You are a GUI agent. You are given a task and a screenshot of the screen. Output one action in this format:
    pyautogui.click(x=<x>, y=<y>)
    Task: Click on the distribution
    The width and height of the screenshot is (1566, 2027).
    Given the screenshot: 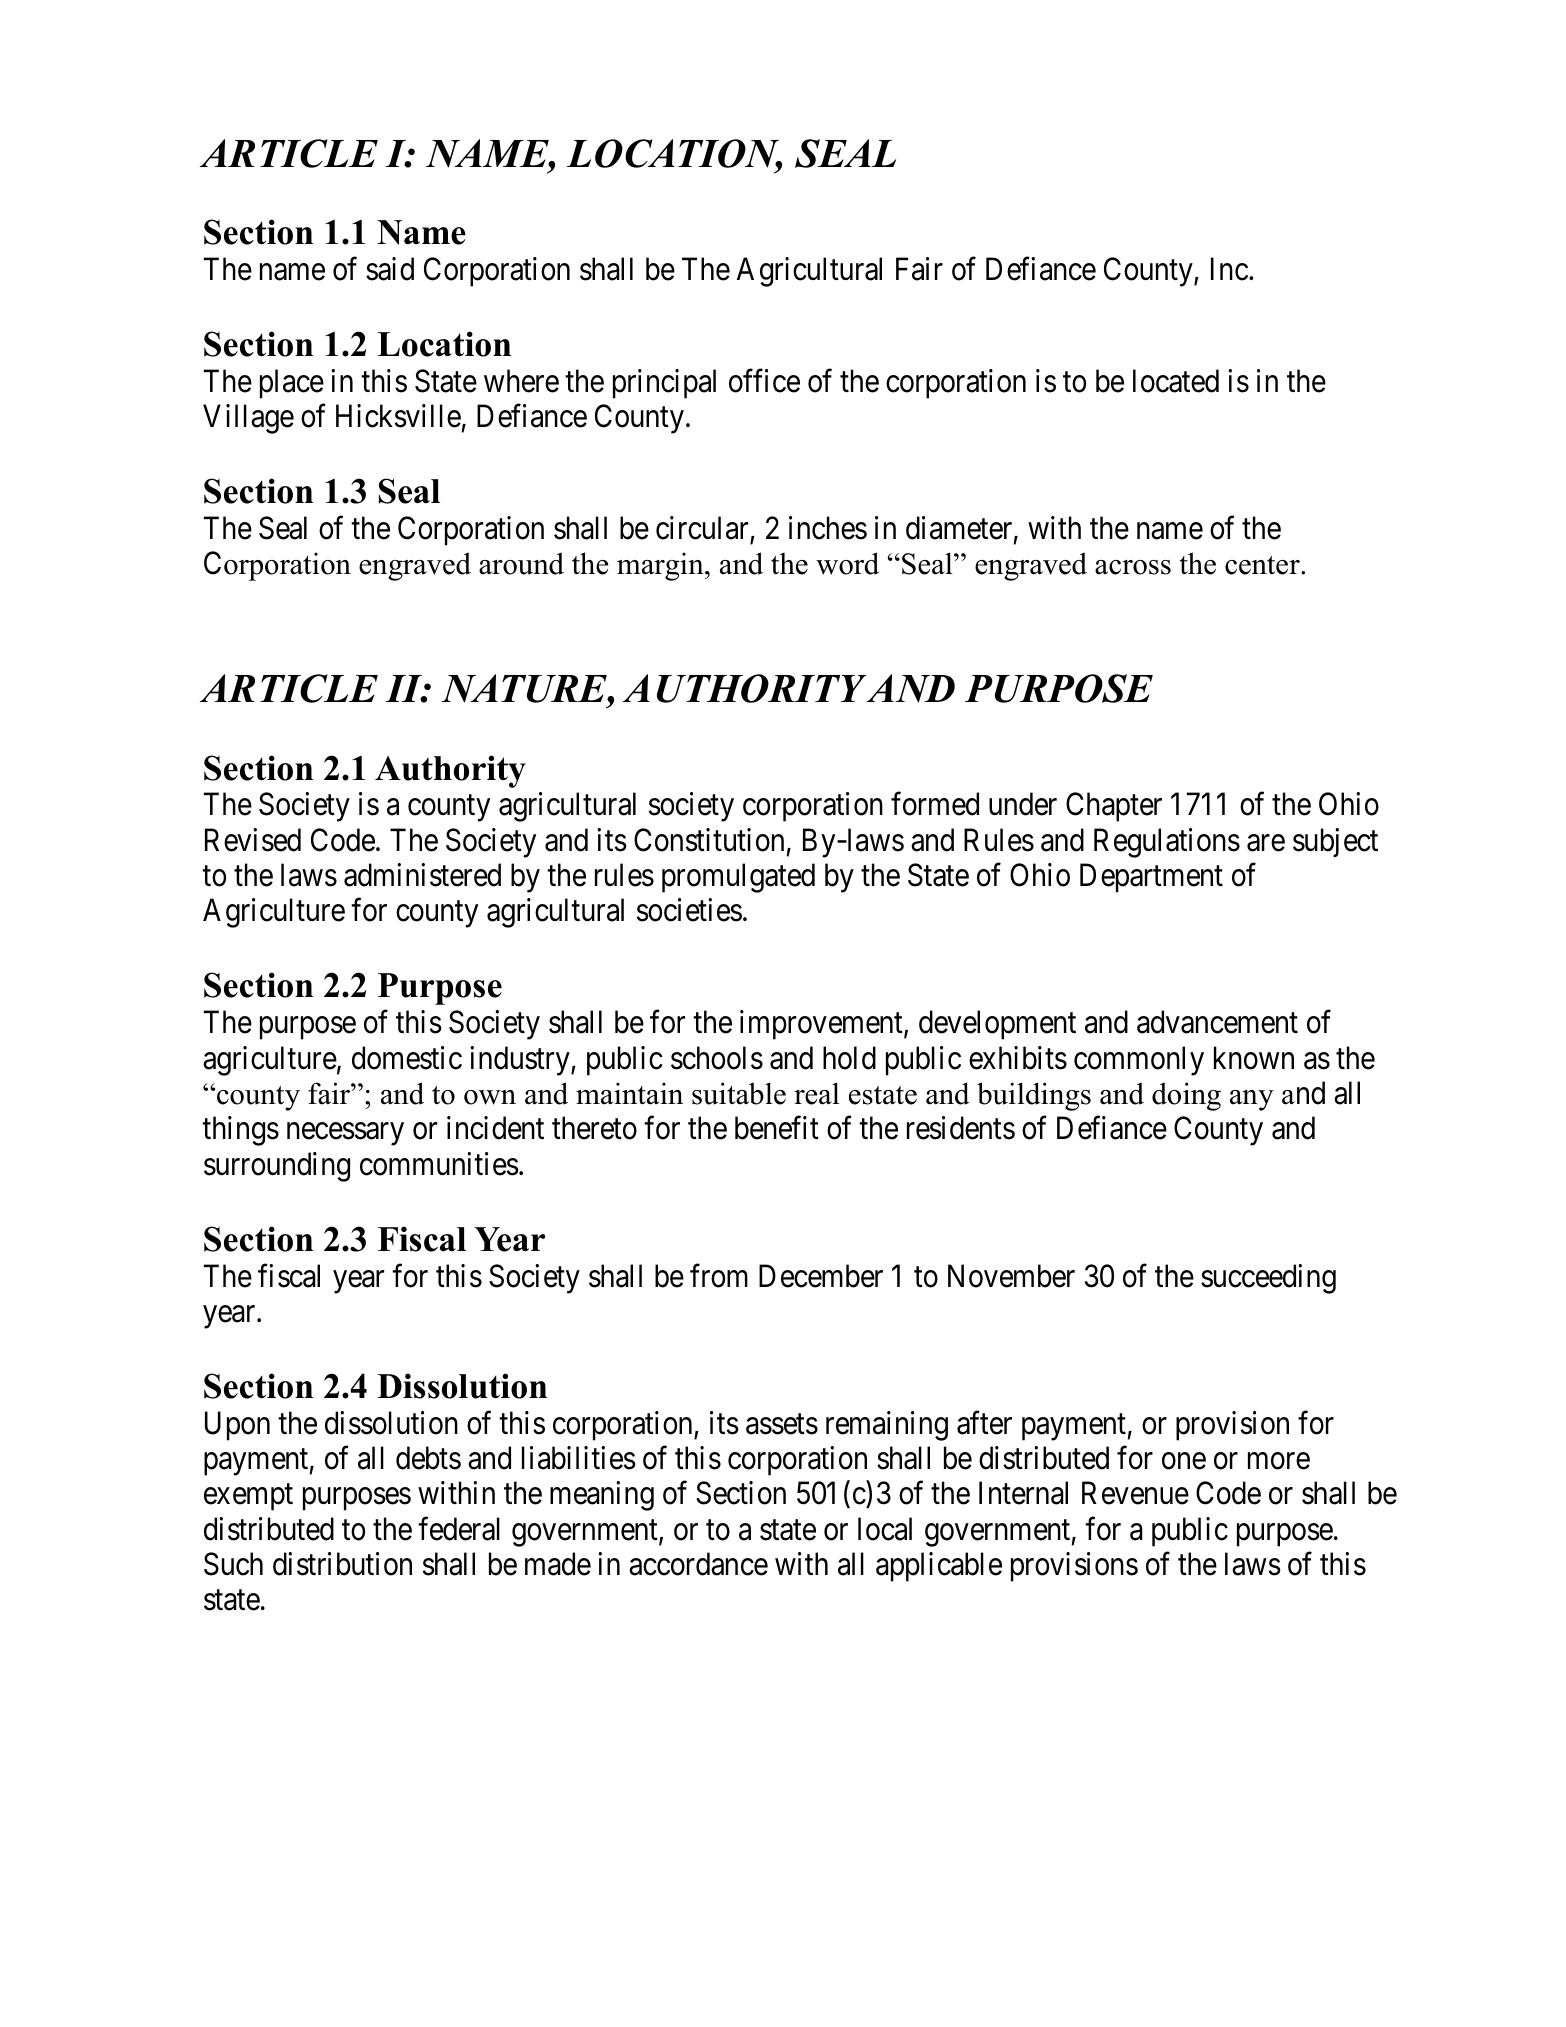 What is the action you would take?
    pyautogui.click(x=342, y=1564)
